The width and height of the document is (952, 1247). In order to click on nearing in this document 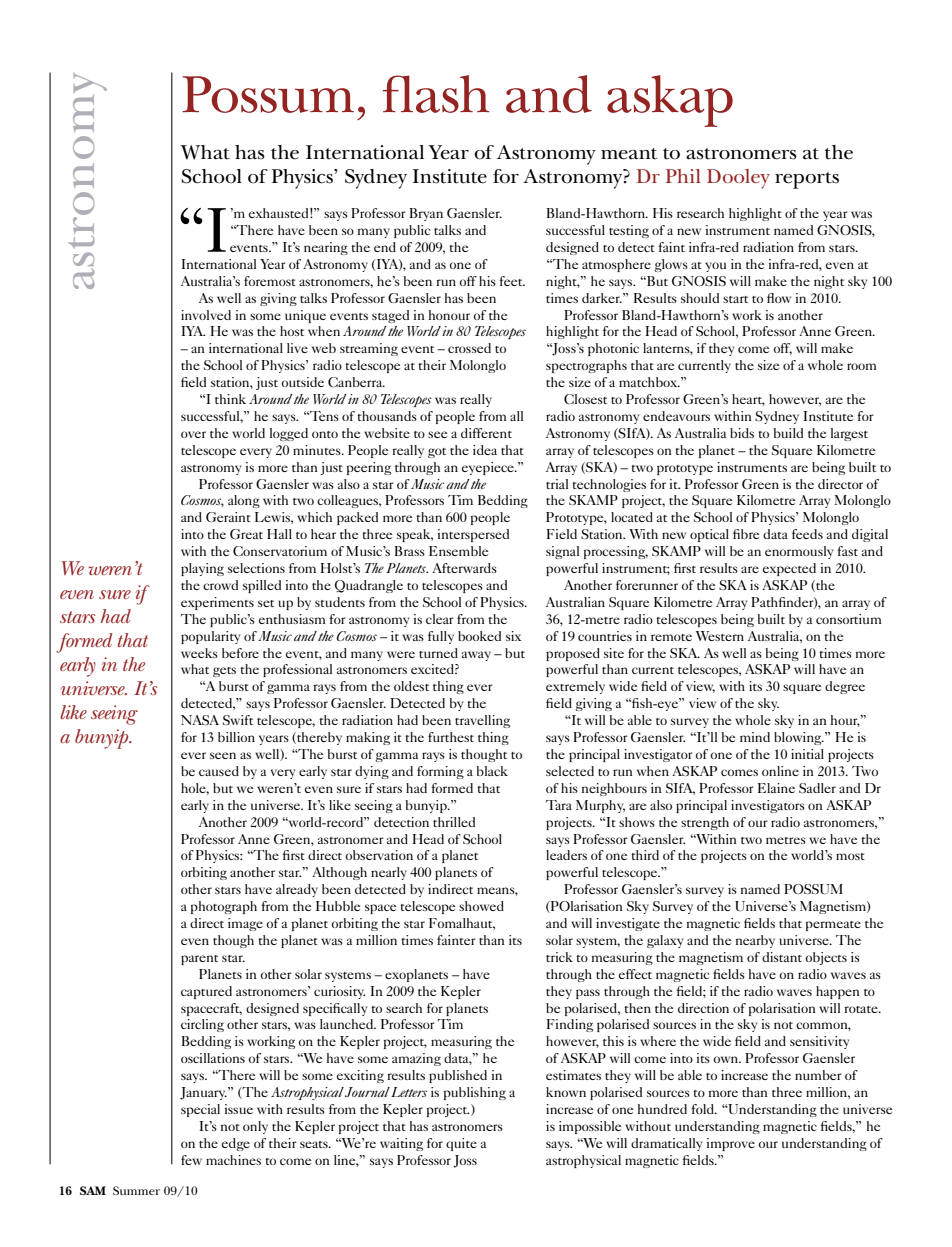, I will do `click(326, 248)`.
